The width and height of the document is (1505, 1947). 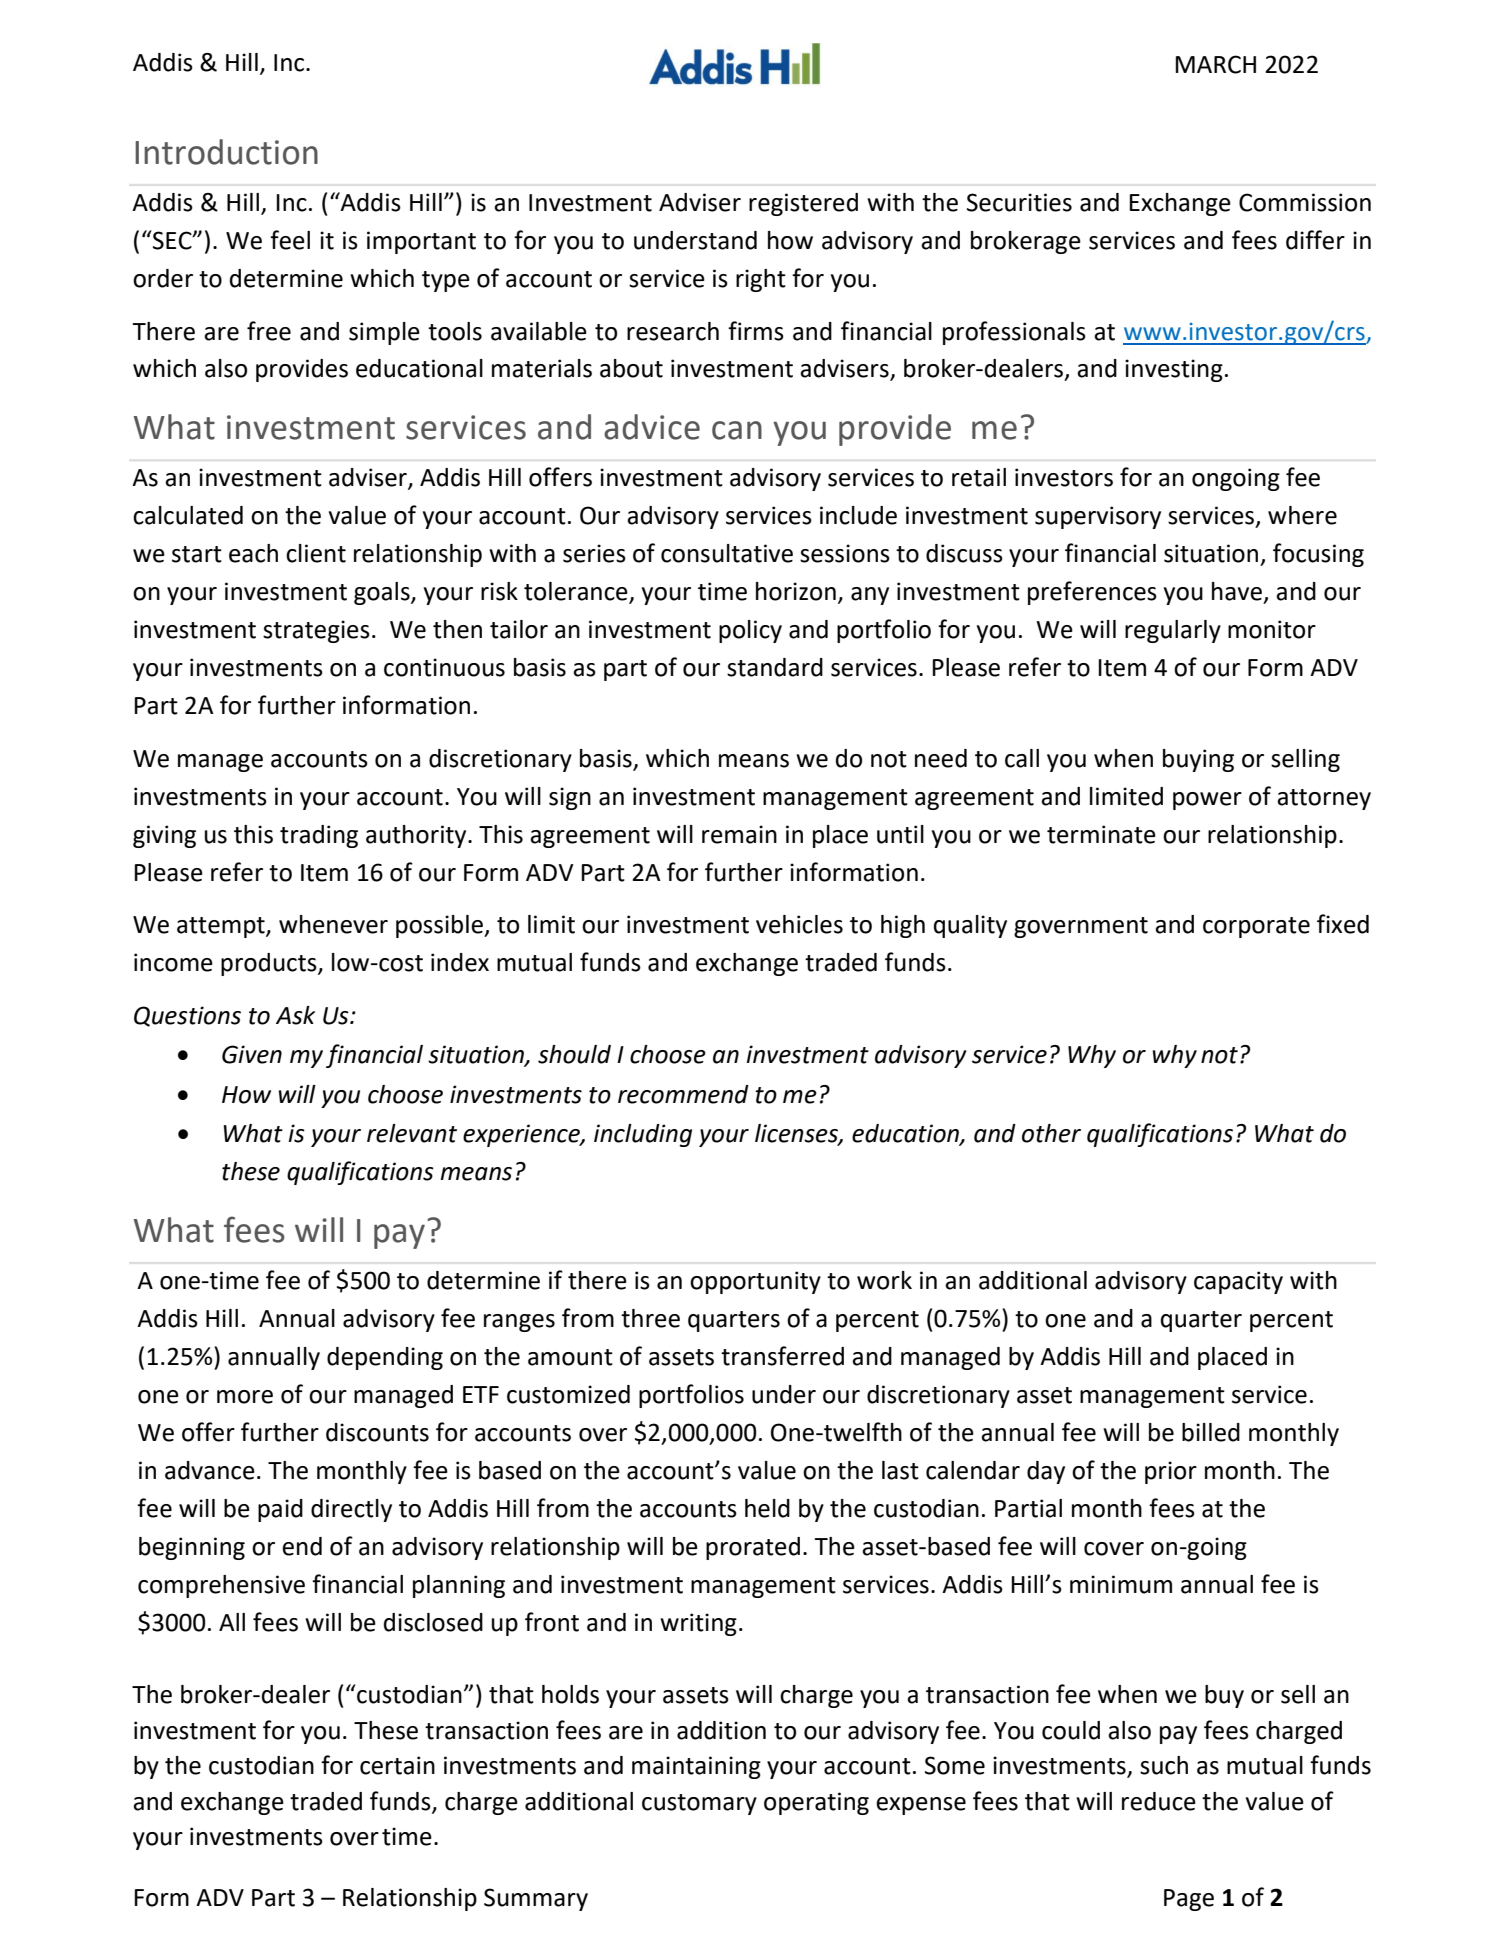 What do you see at coordinates (755, 1282) in the document?
I see `opportunity` at bounding box center [755, 1282].
